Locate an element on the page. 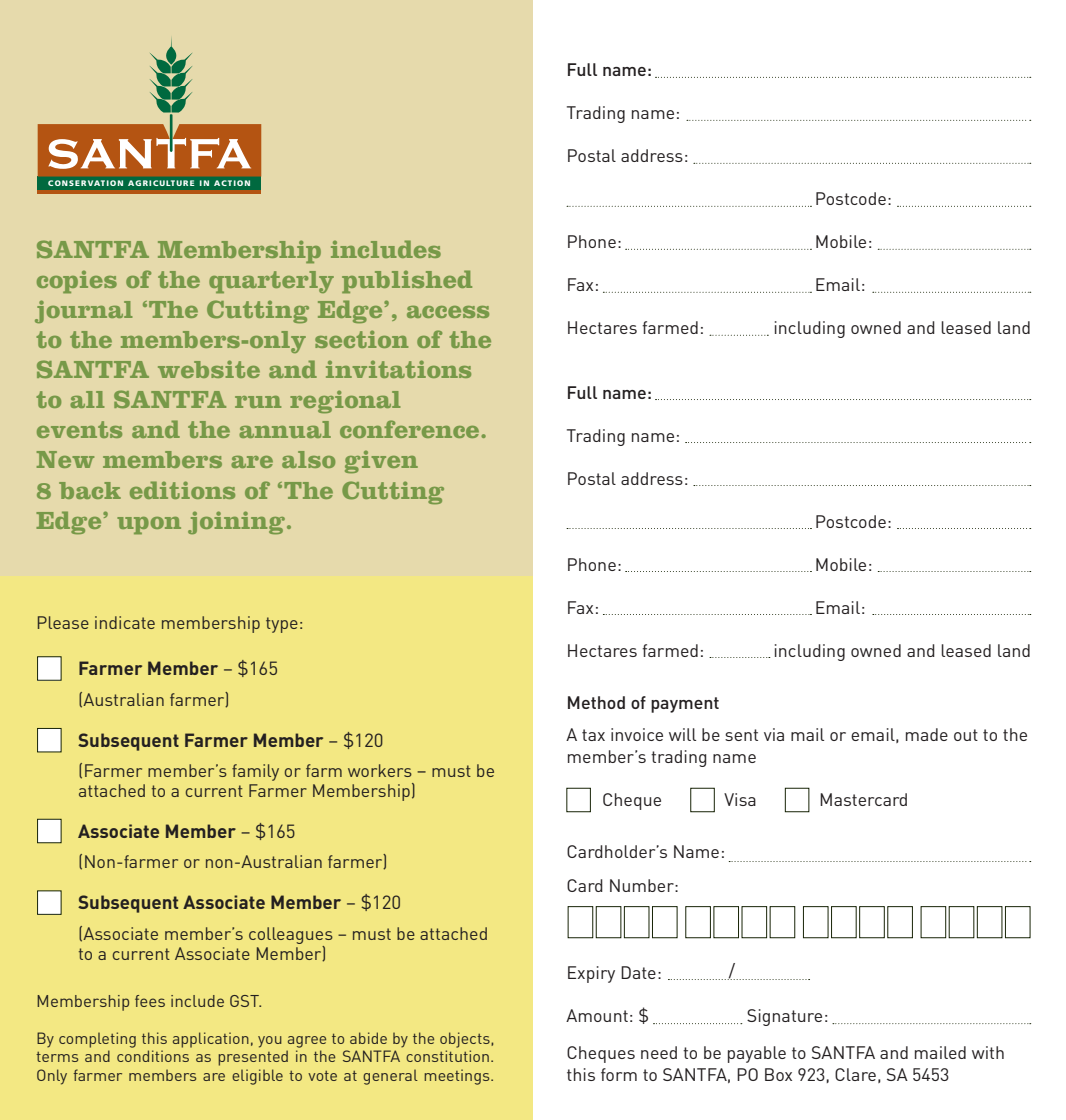 This page has height=1120, width=1066. made is located at coordinates (927, 734).
